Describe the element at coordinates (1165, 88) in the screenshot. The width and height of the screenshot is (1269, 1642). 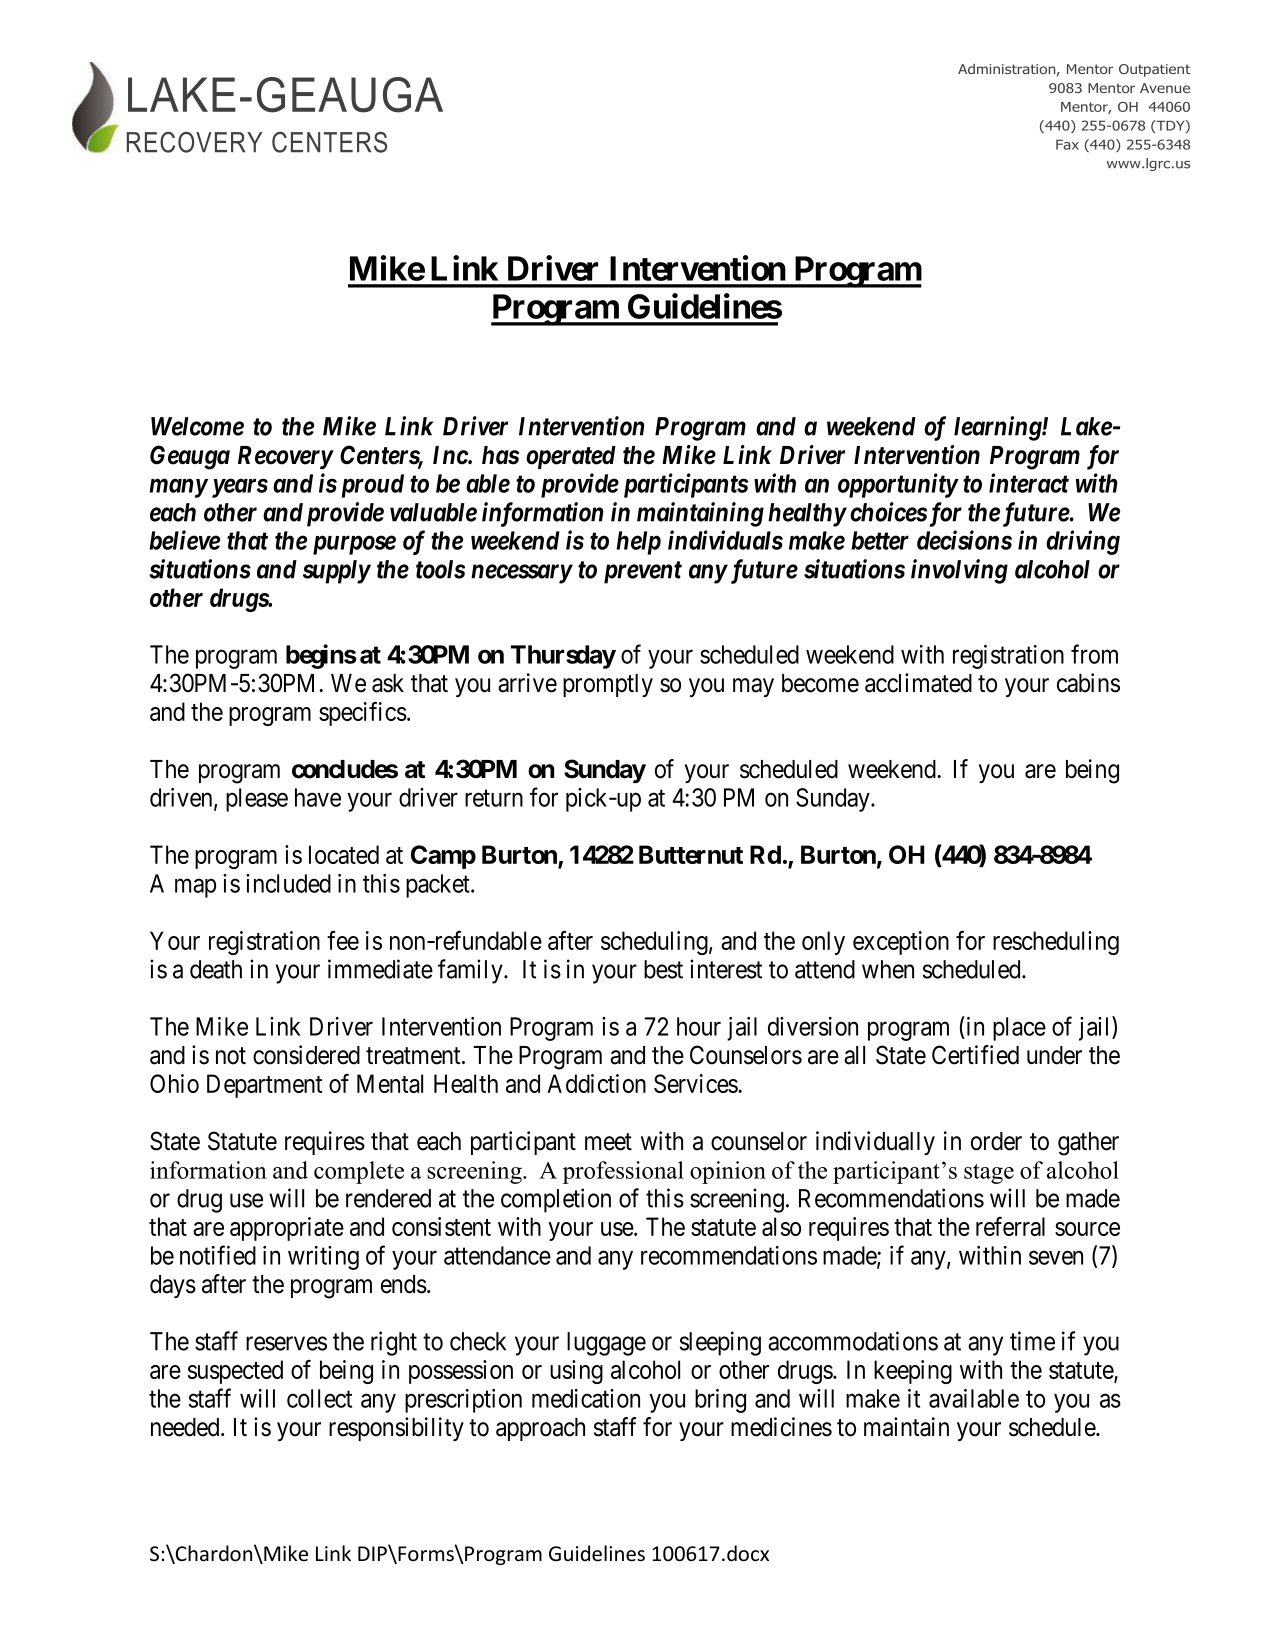
I see `Avenue` at that location.
